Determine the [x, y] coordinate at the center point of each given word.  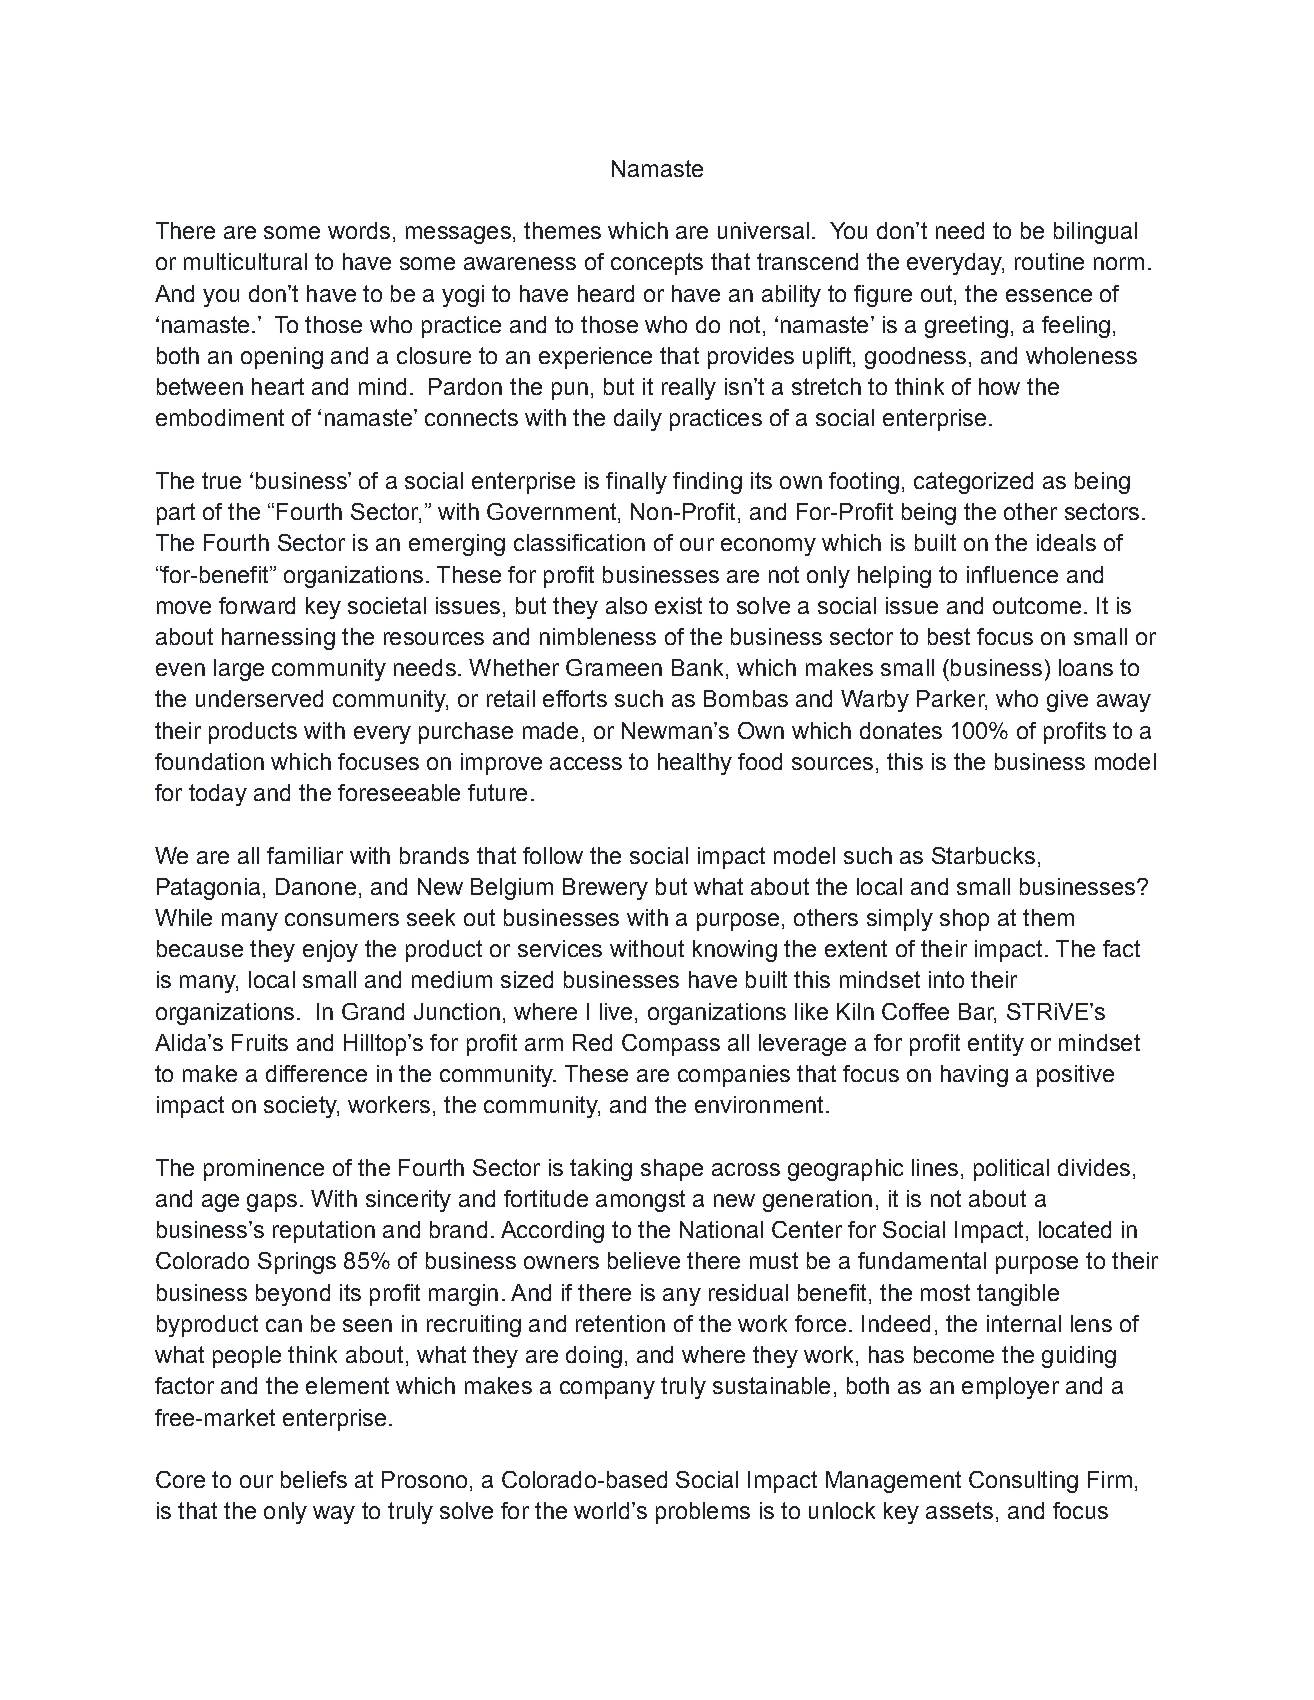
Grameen [614, 667]
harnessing [278, 639]
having [974, 1076]
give [1067, 701]
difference [316, 1073]
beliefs [314, 1479]
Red [592, 1042]
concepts [657, 264]
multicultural [245, 261]
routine [1049, 261]
